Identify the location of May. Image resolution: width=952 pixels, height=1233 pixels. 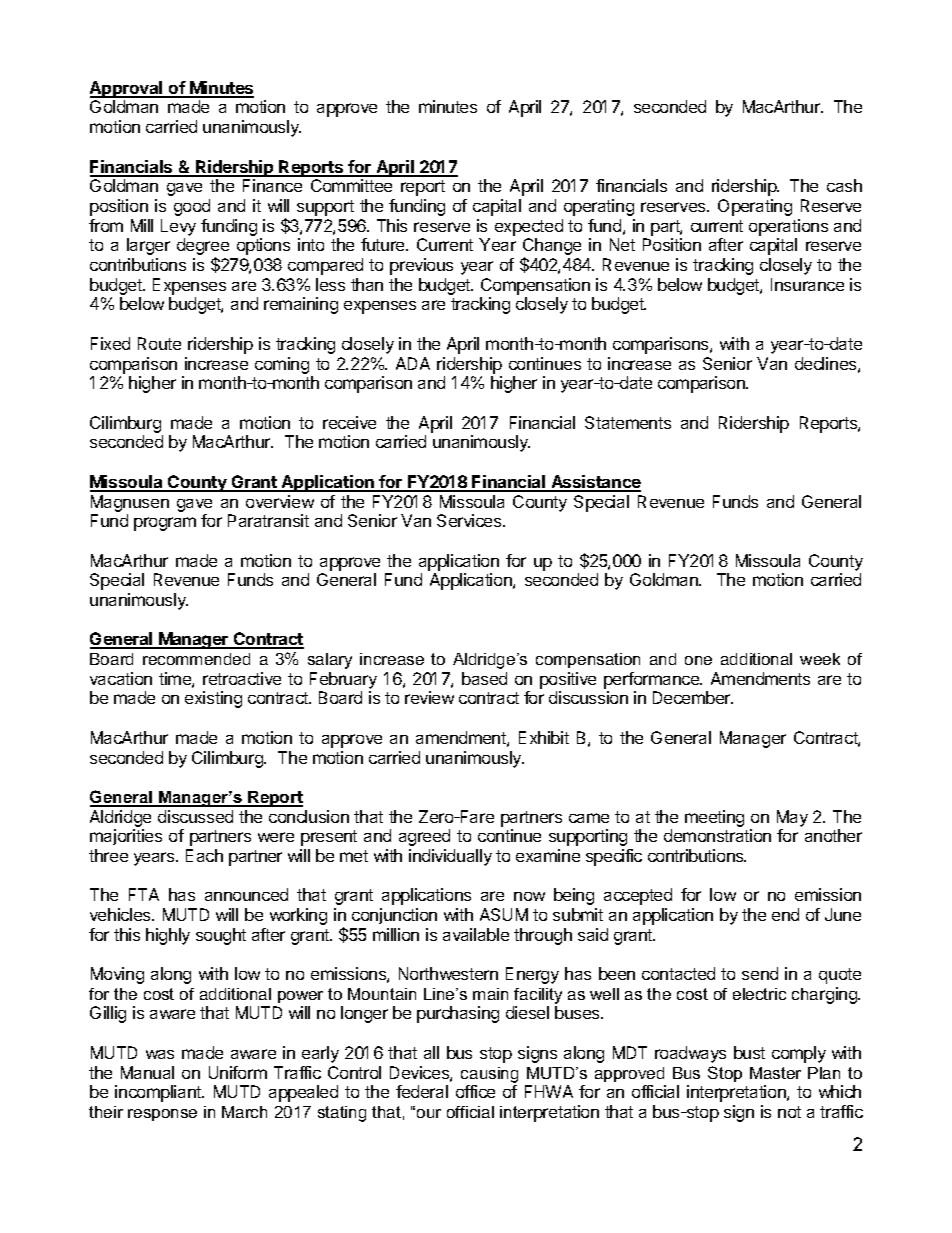
(792, 818).
